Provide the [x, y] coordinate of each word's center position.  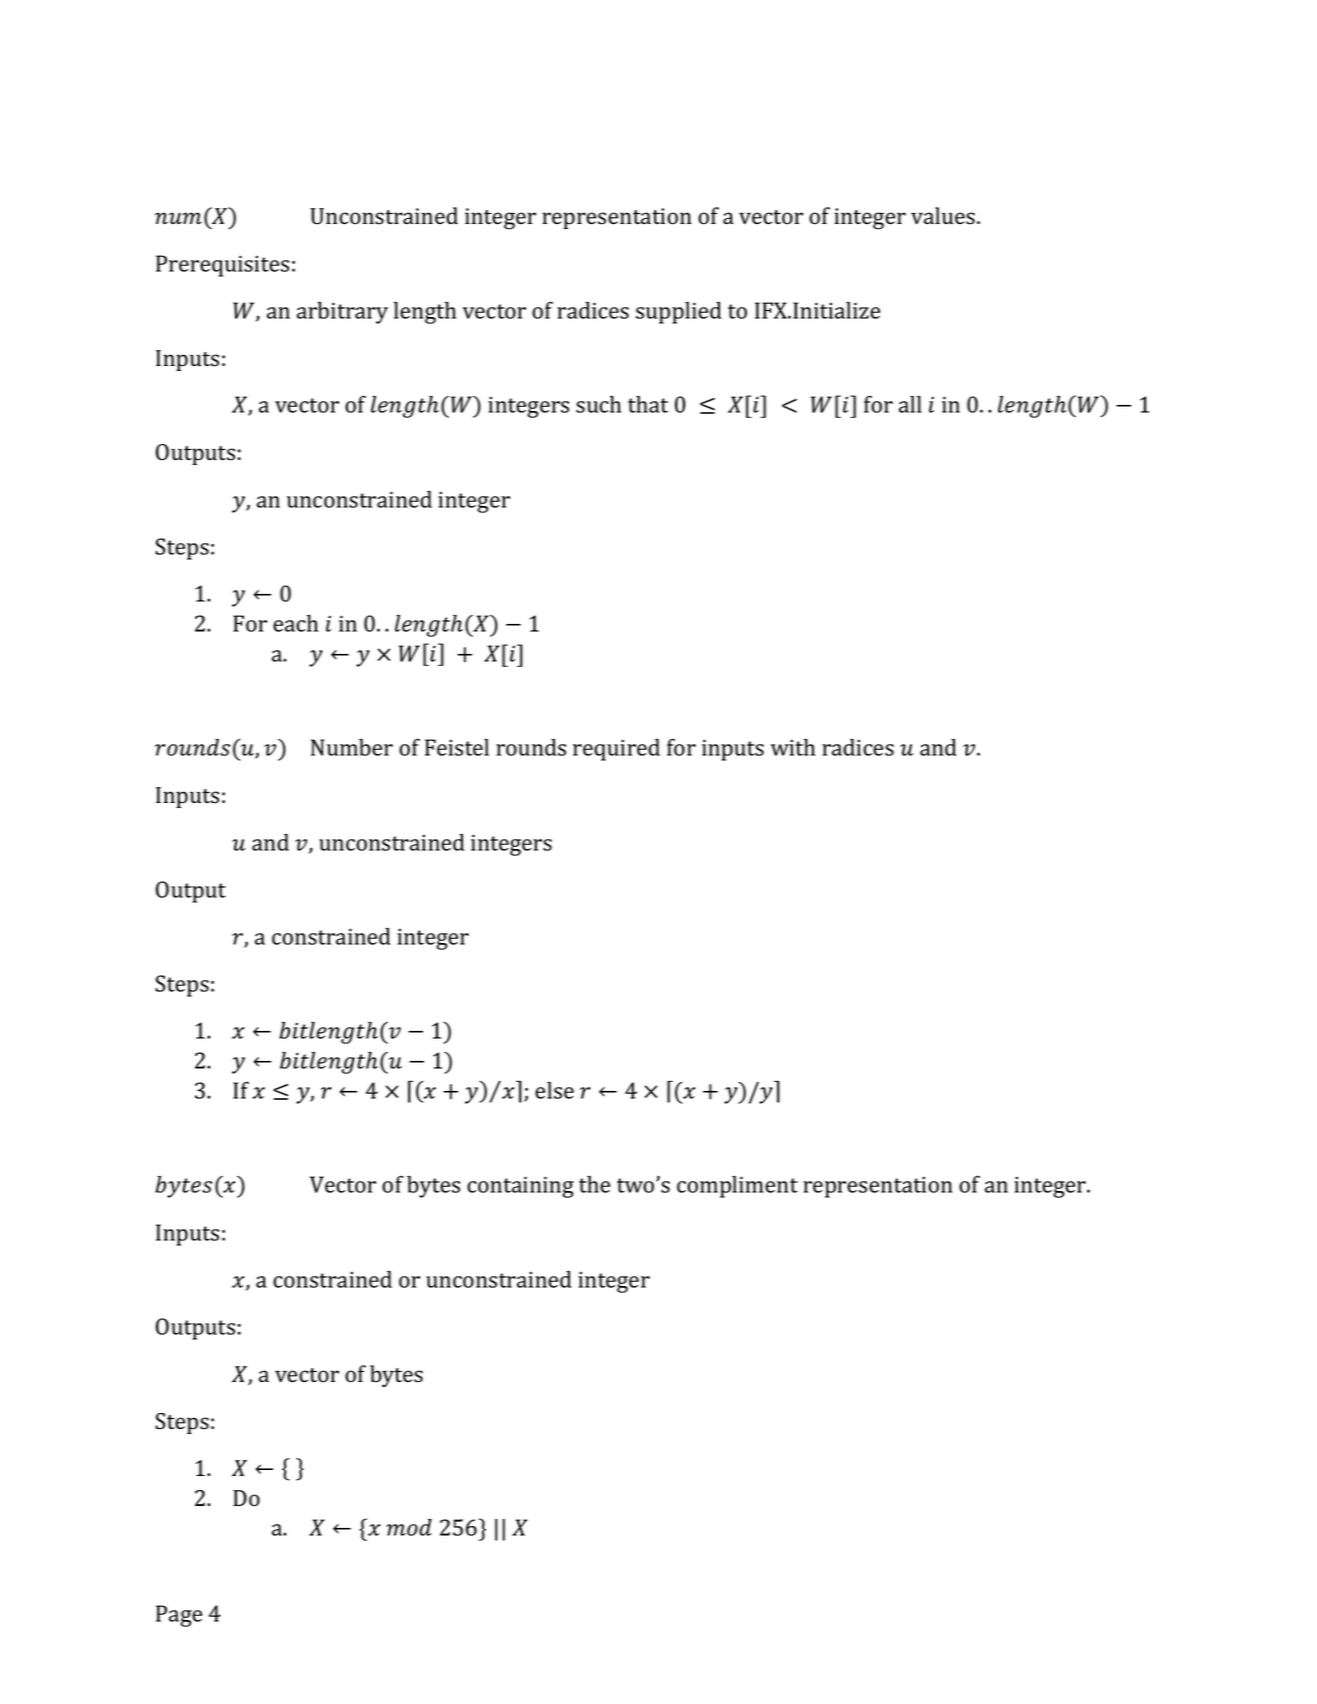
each [295, 623]
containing [520, 1187]
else [554, 1090]
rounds [531, 747]
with [793, 747]
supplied [679, 313]
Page [179, 1616]
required [616, 750]
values [943, 216]
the [594, 1184]
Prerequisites [222, 266]
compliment [737, 1187]
